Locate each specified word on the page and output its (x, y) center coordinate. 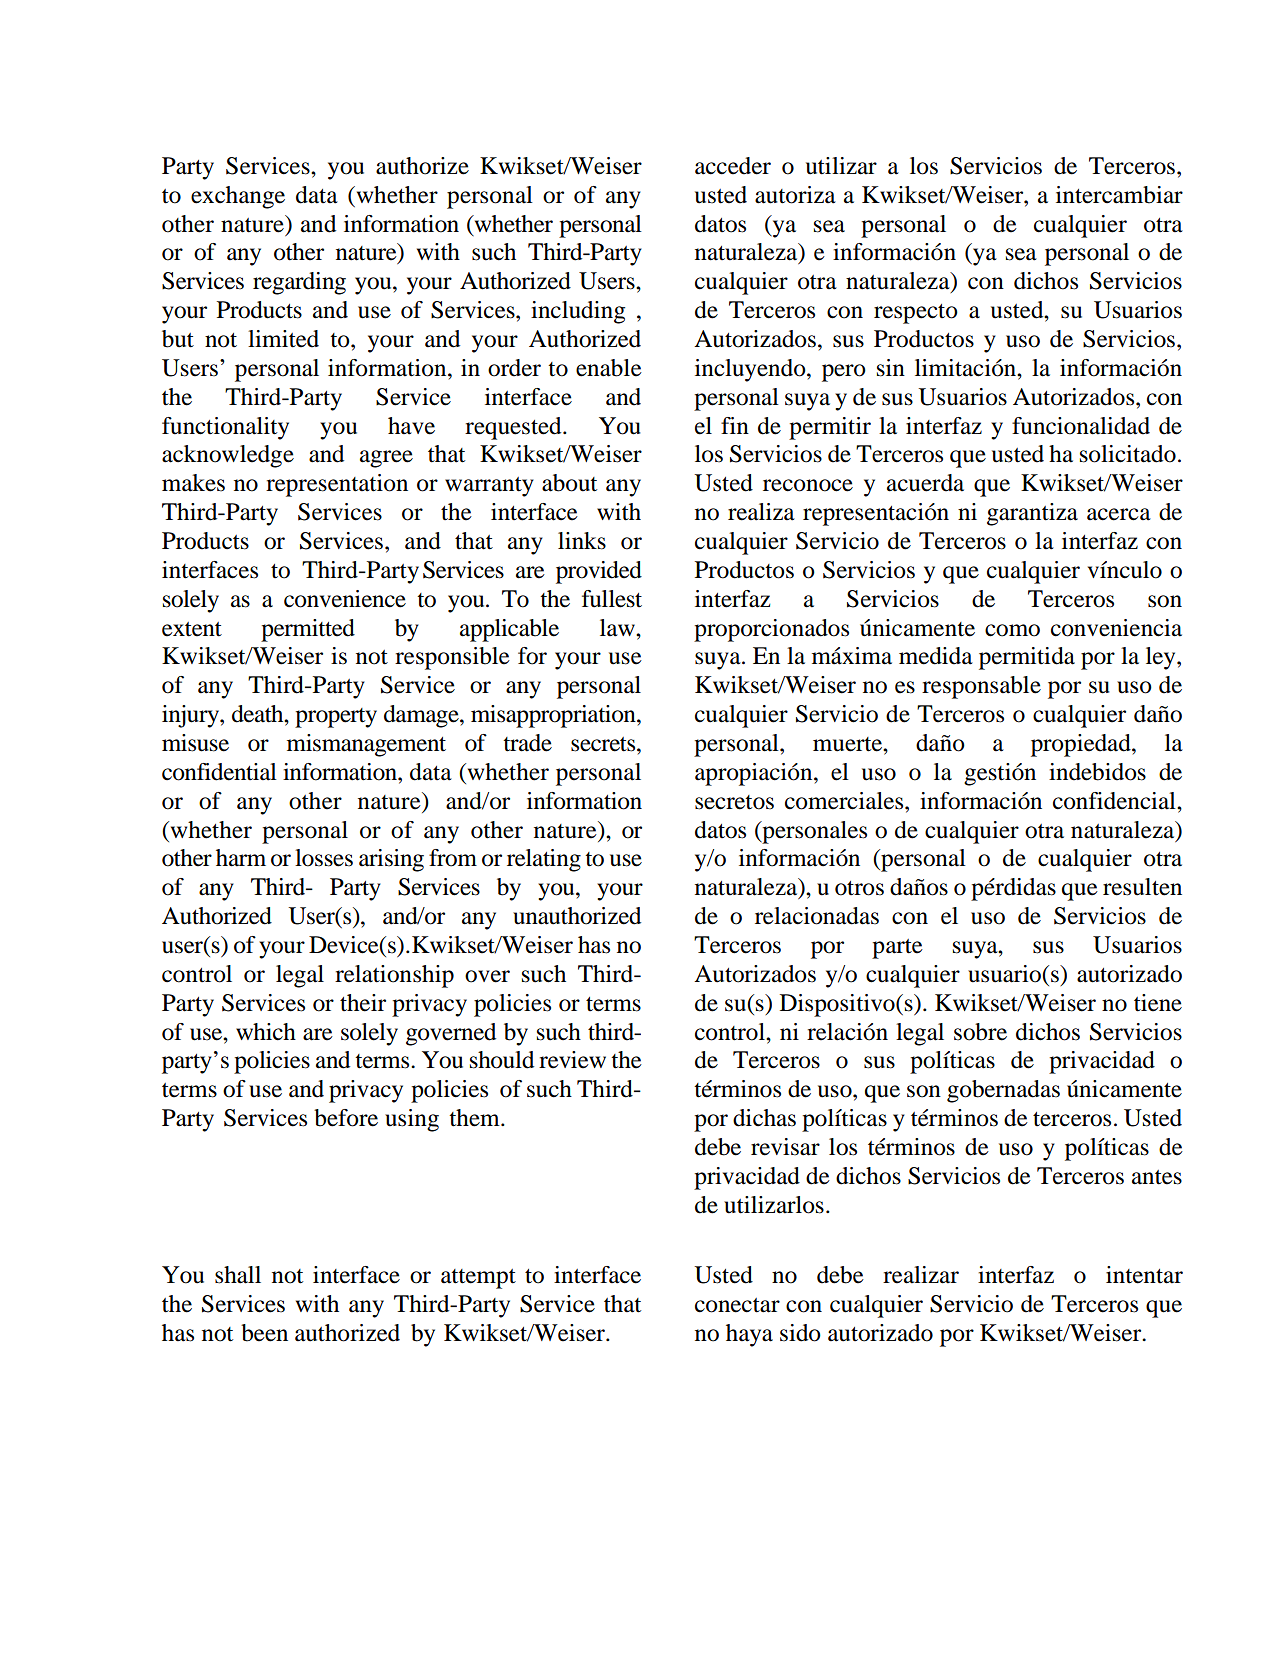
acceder (733, 166)
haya (749, 1335)
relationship (394, 976)
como (1012, 630)
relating (544, 860)
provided (599, 572)
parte (897, 949)
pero (844, 373)
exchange (238, 197)
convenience (345, 599)
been (264, 1333)
